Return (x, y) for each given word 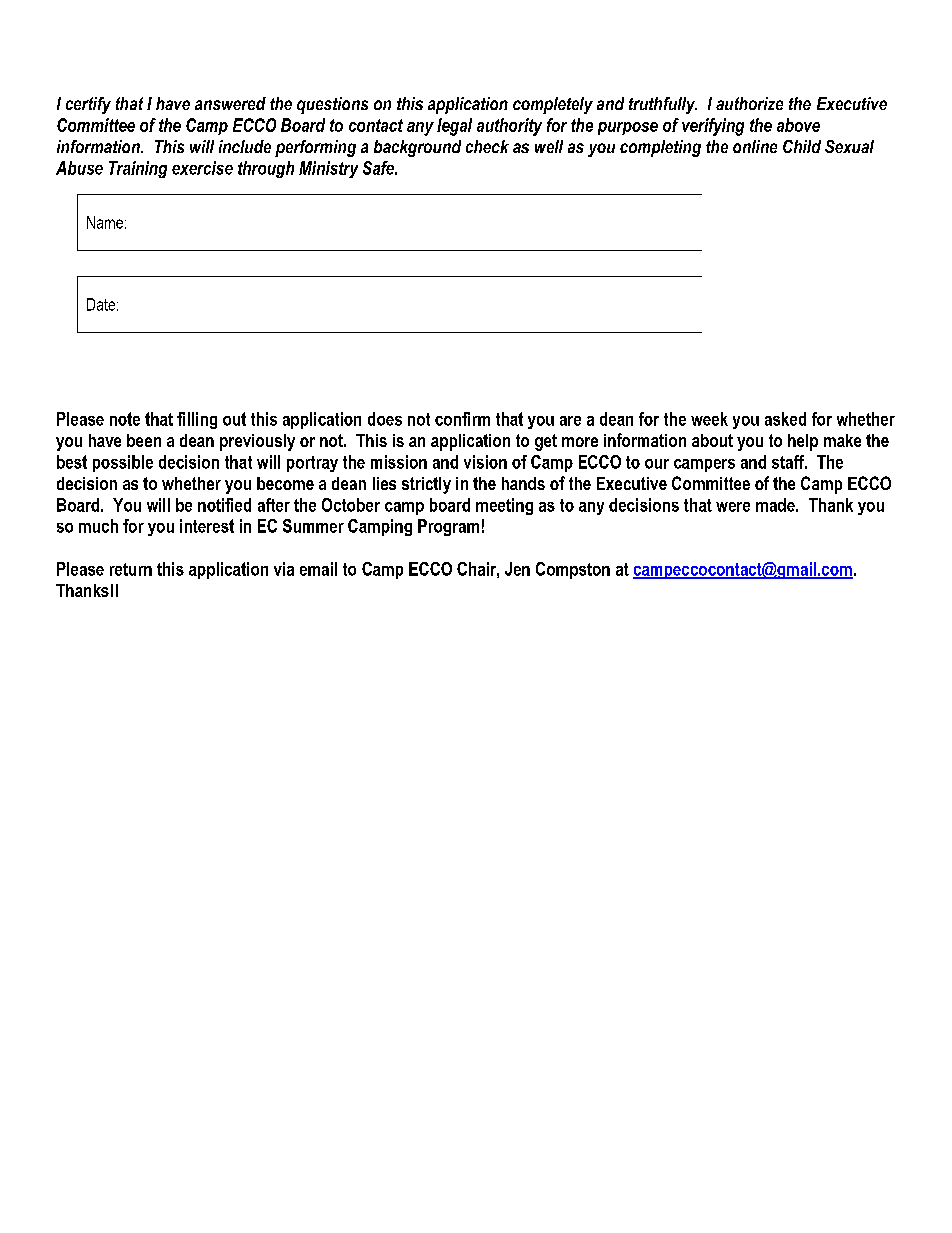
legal (454, 127)
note (125, 419)
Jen (517, 569)
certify (88, 105)
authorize (749, 103)
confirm (462, 419)
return (131, 569)
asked (785, 419)
